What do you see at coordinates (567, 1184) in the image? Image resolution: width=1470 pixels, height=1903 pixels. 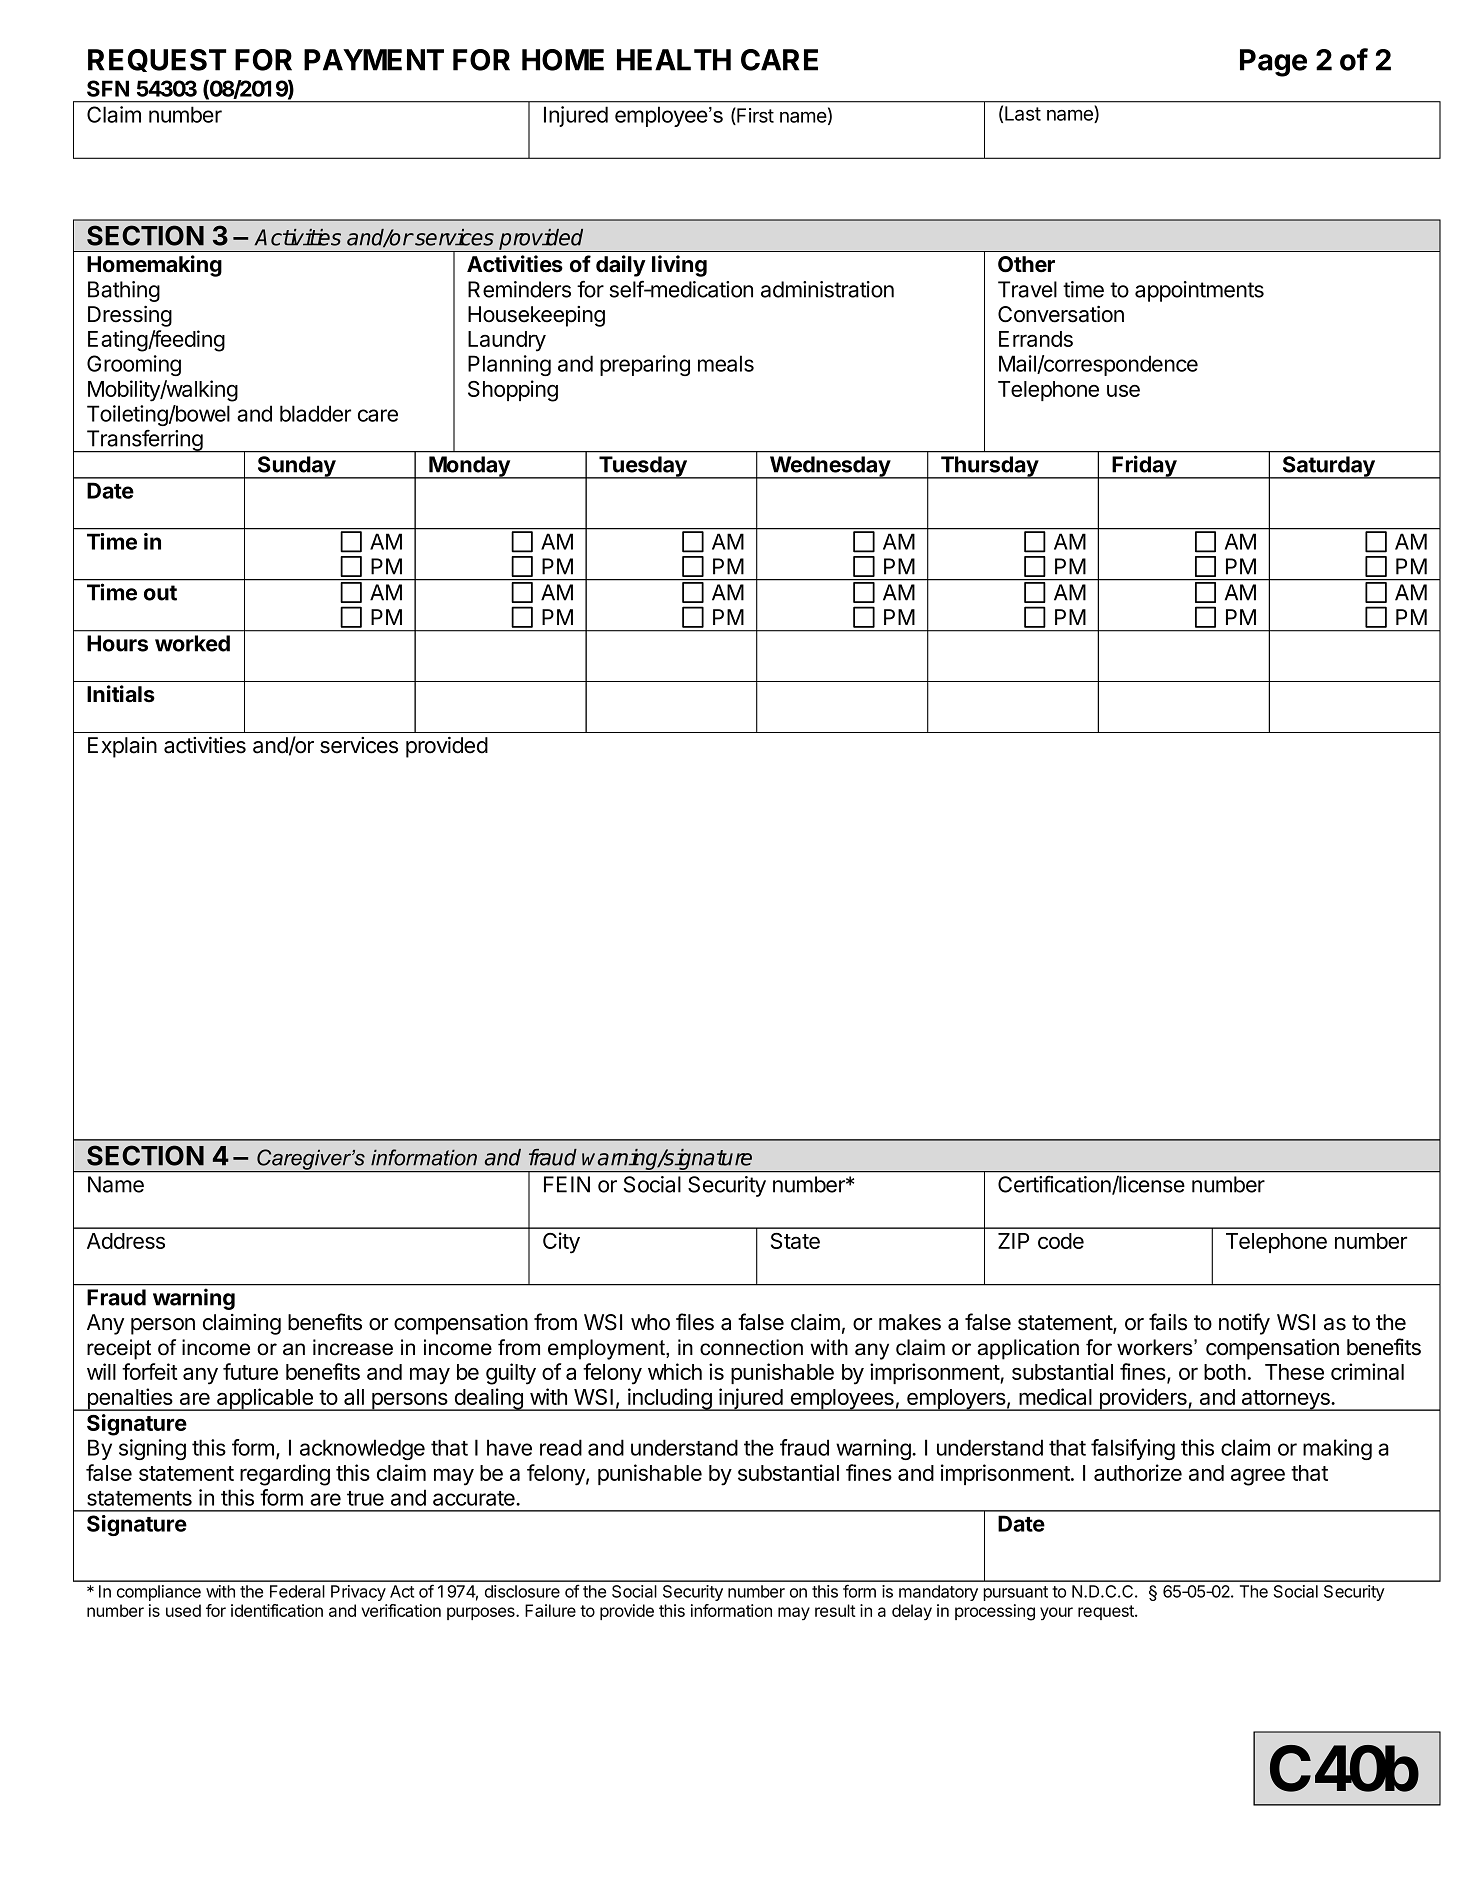 I see `FEIN` at bounding box center [567, 1184].
